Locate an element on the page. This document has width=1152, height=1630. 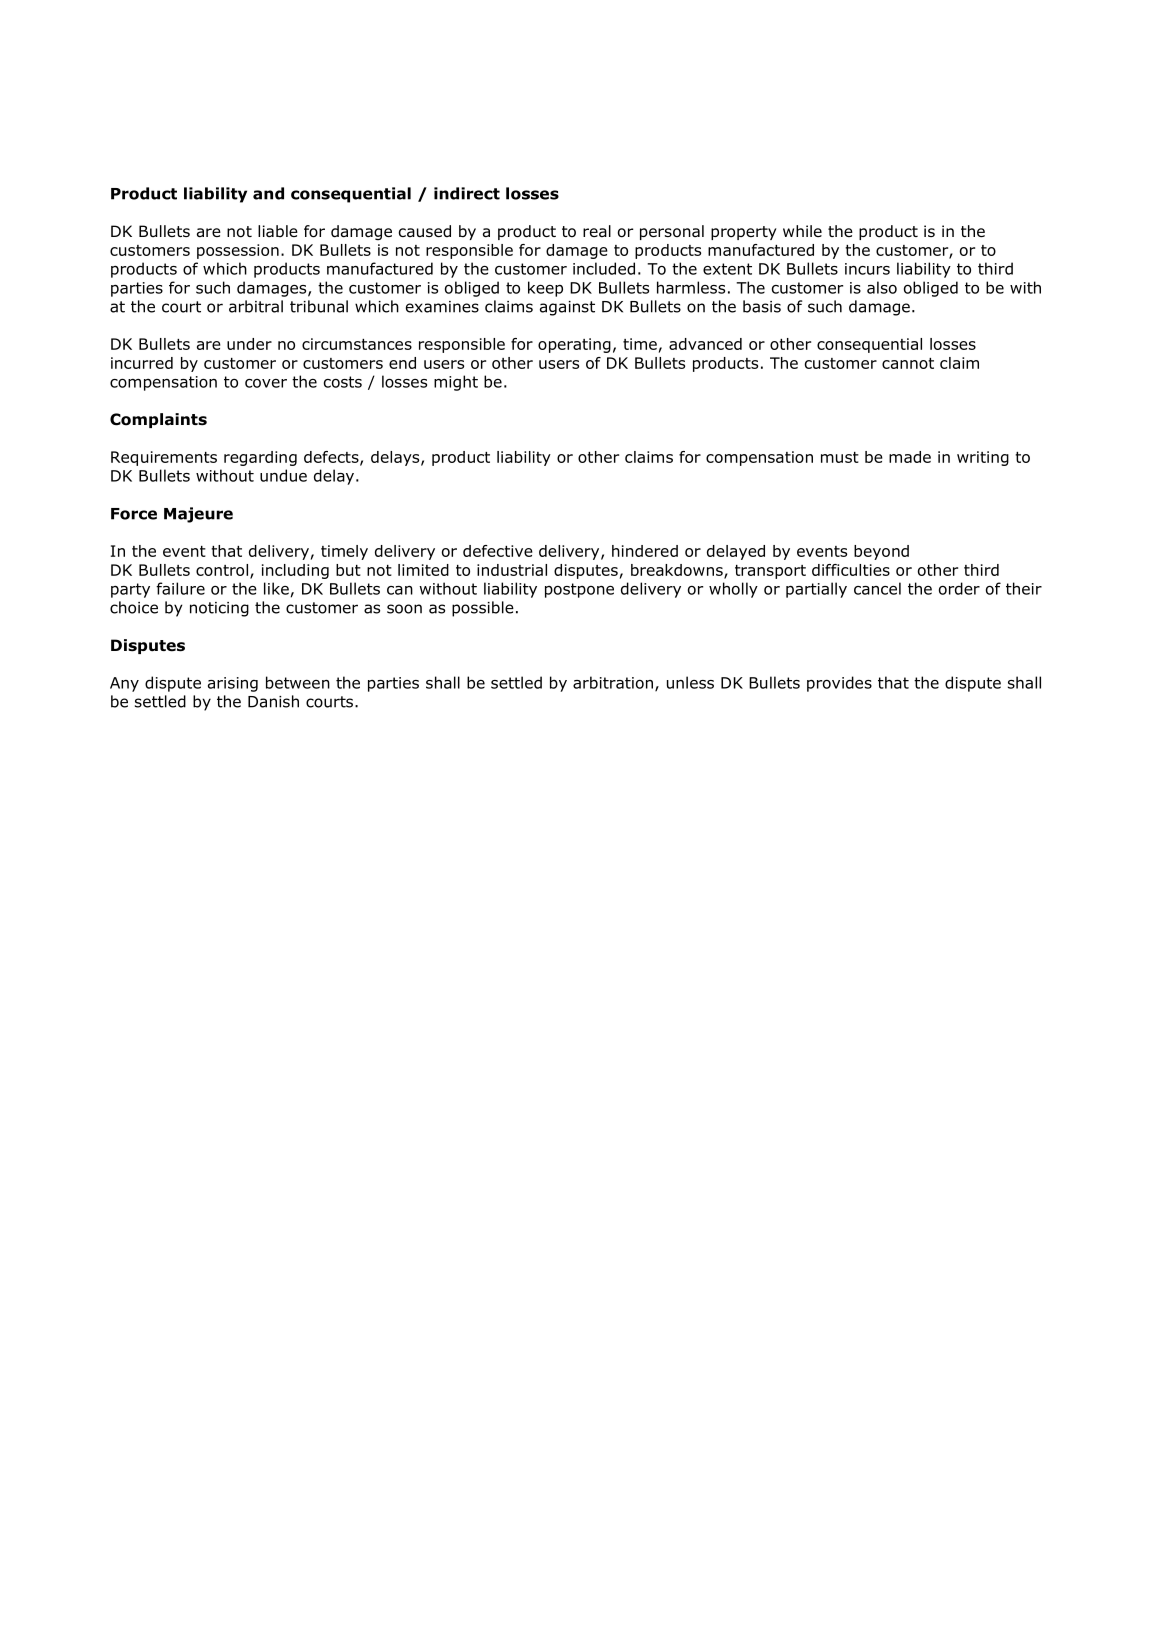
hindered is located at coordinates (645, 551).
